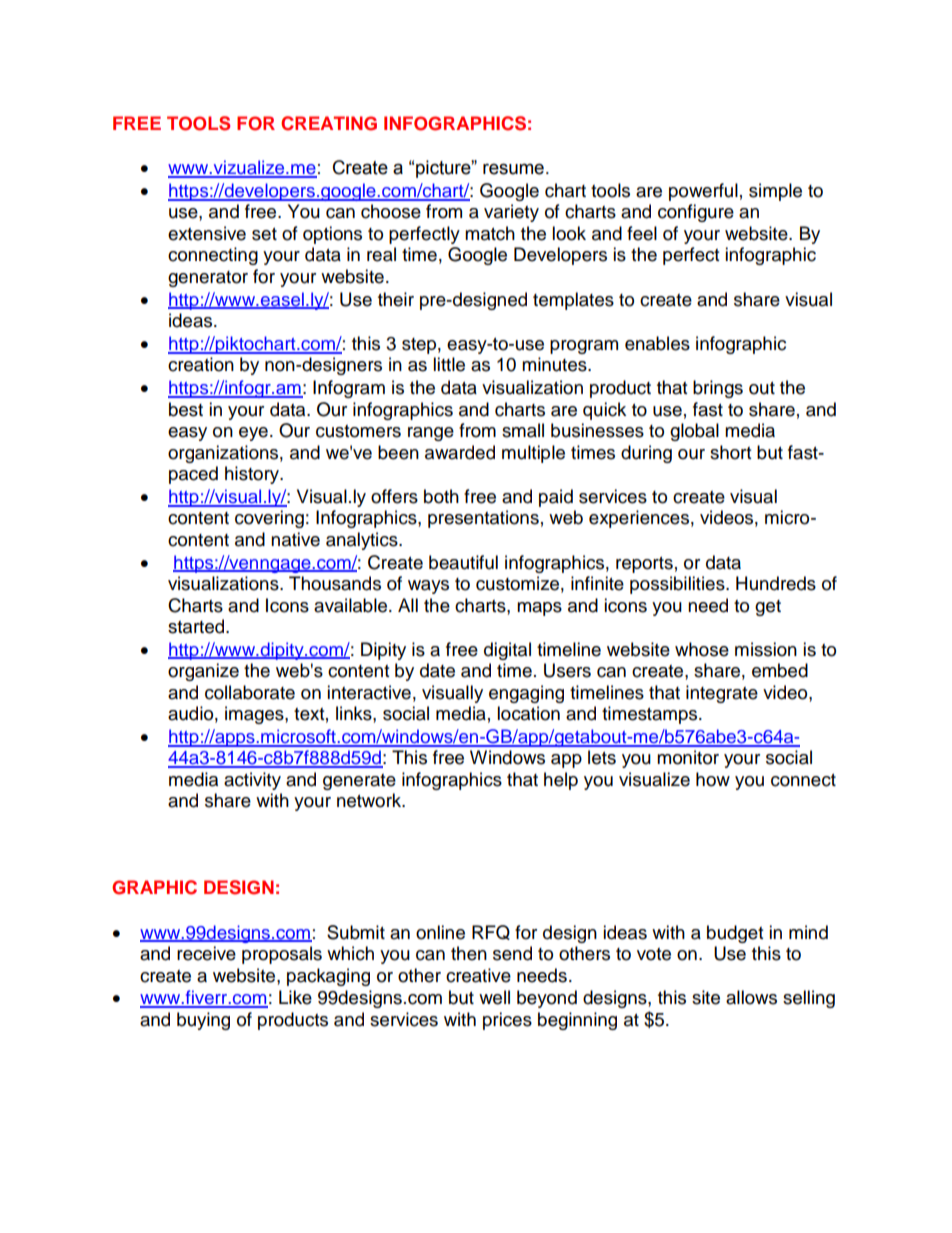  Describe the element at coordinates (295, 539) in the document. I see `native` at that location.
